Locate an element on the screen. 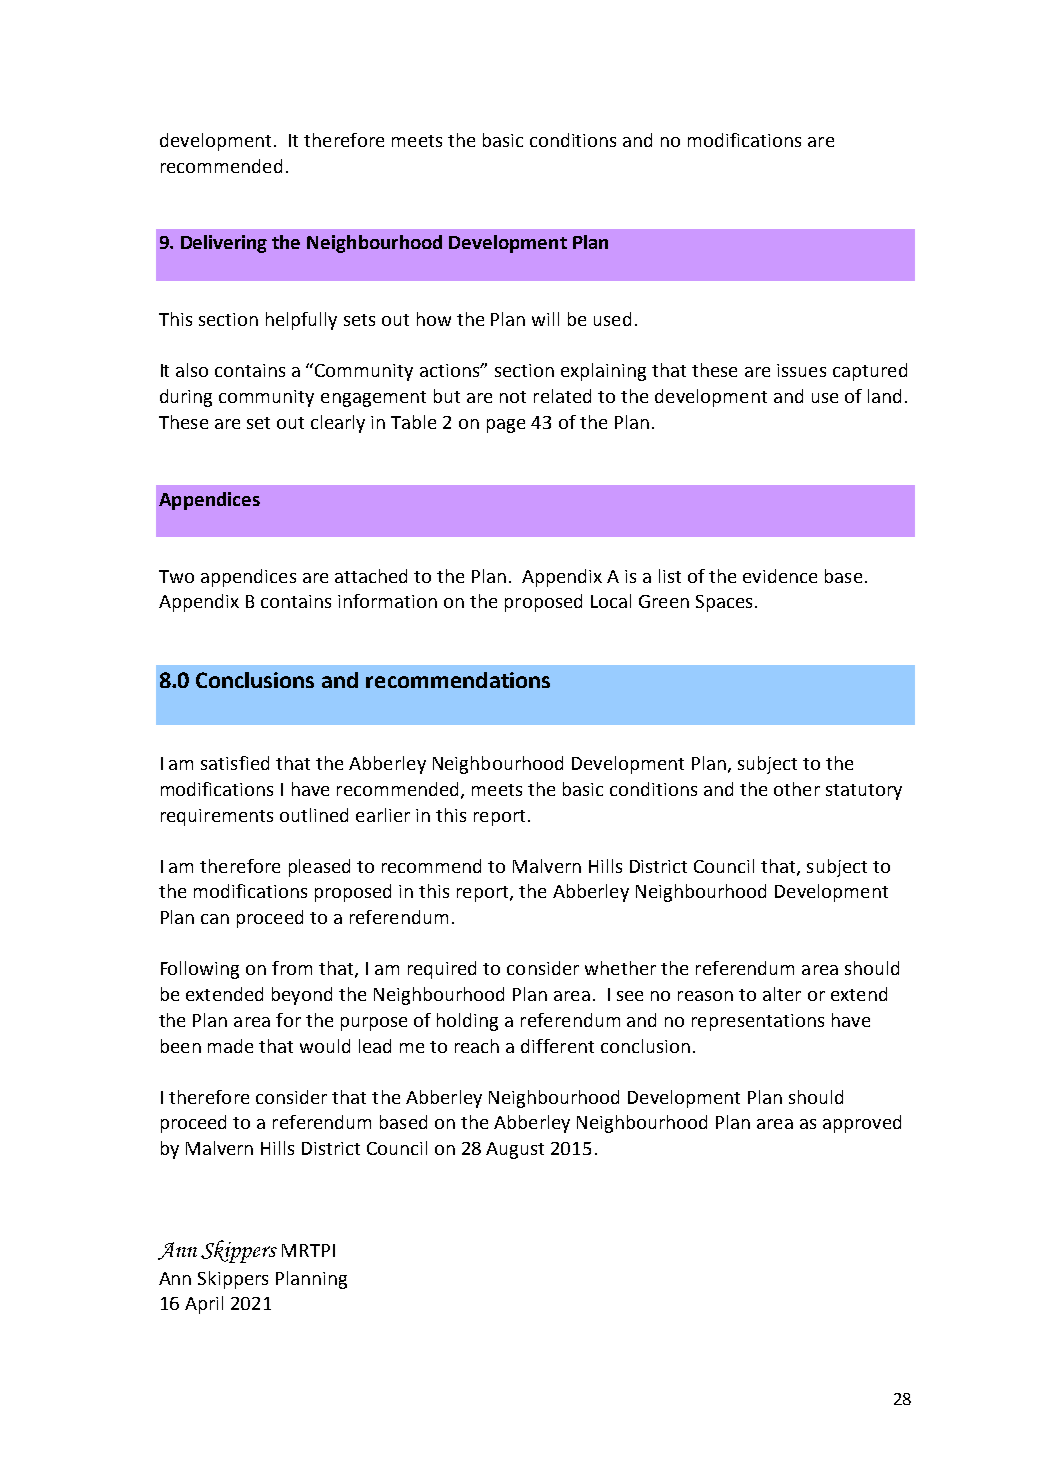 The image size is (1041, 1473). Delivering is located at coordinates (224, 244).
